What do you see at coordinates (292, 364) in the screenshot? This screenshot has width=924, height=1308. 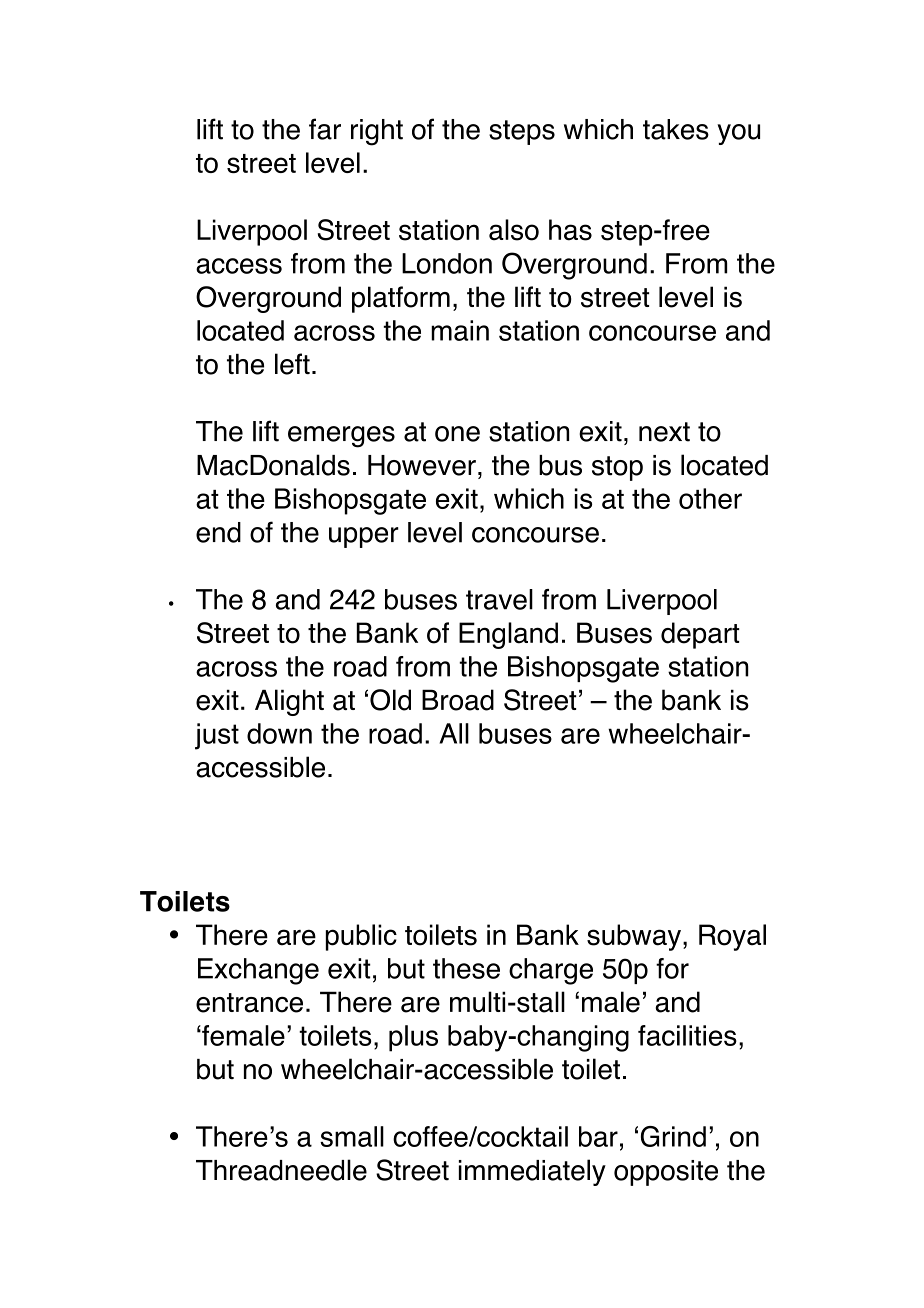 I see `left` at bounding box center [292, 364].
